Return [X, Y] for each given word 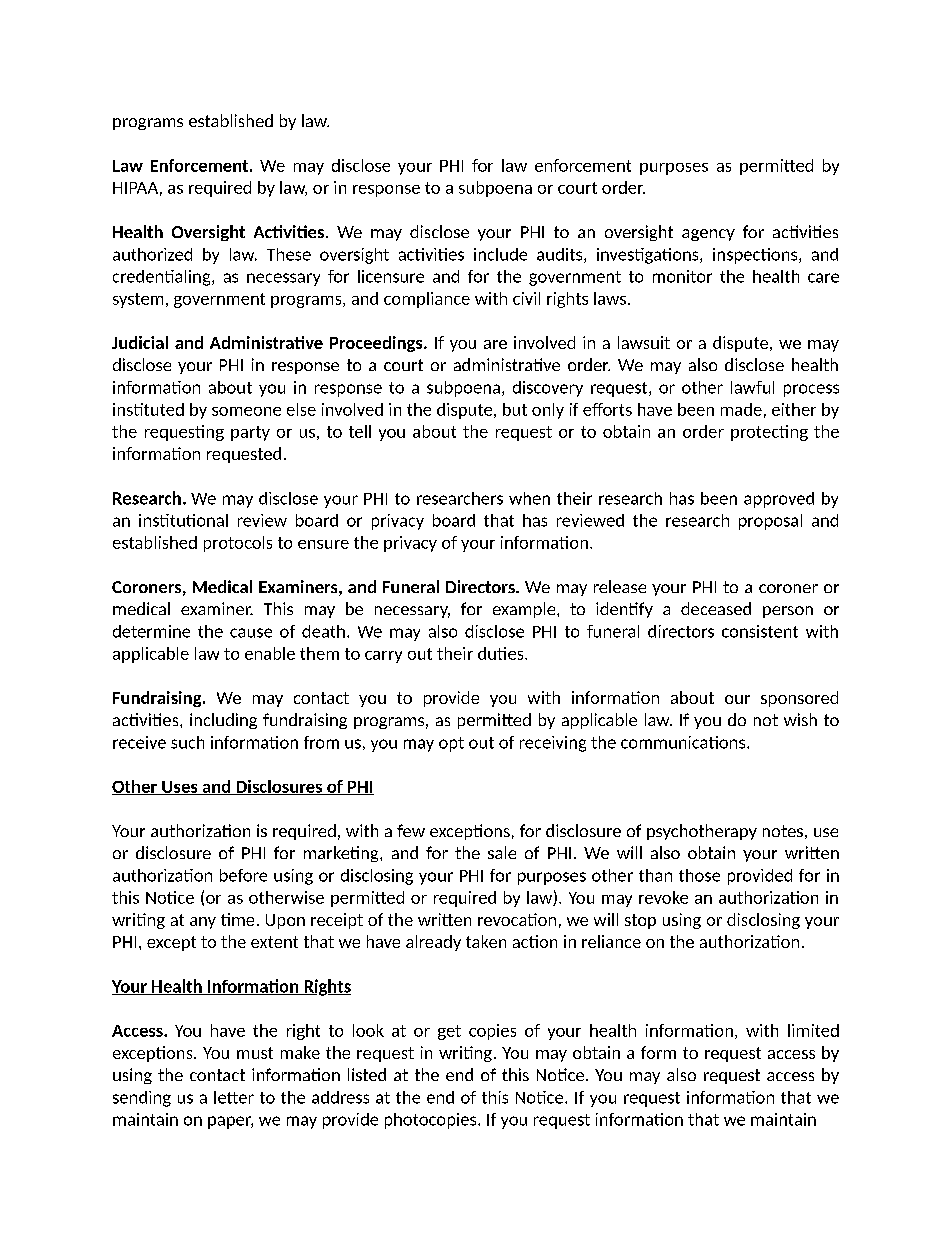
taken [486, 941]
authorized [152, 254]
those [699, 875]
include [500, 254]
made [741, 409]
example [525, 610]
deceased [716, 608]
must [255, 1053]
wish [800, 719]
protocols [238, 544]
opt [451, 744]
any [203, 923]
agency [708, 235]
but [515, 409]
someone [246, 411]
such [187, 742]
